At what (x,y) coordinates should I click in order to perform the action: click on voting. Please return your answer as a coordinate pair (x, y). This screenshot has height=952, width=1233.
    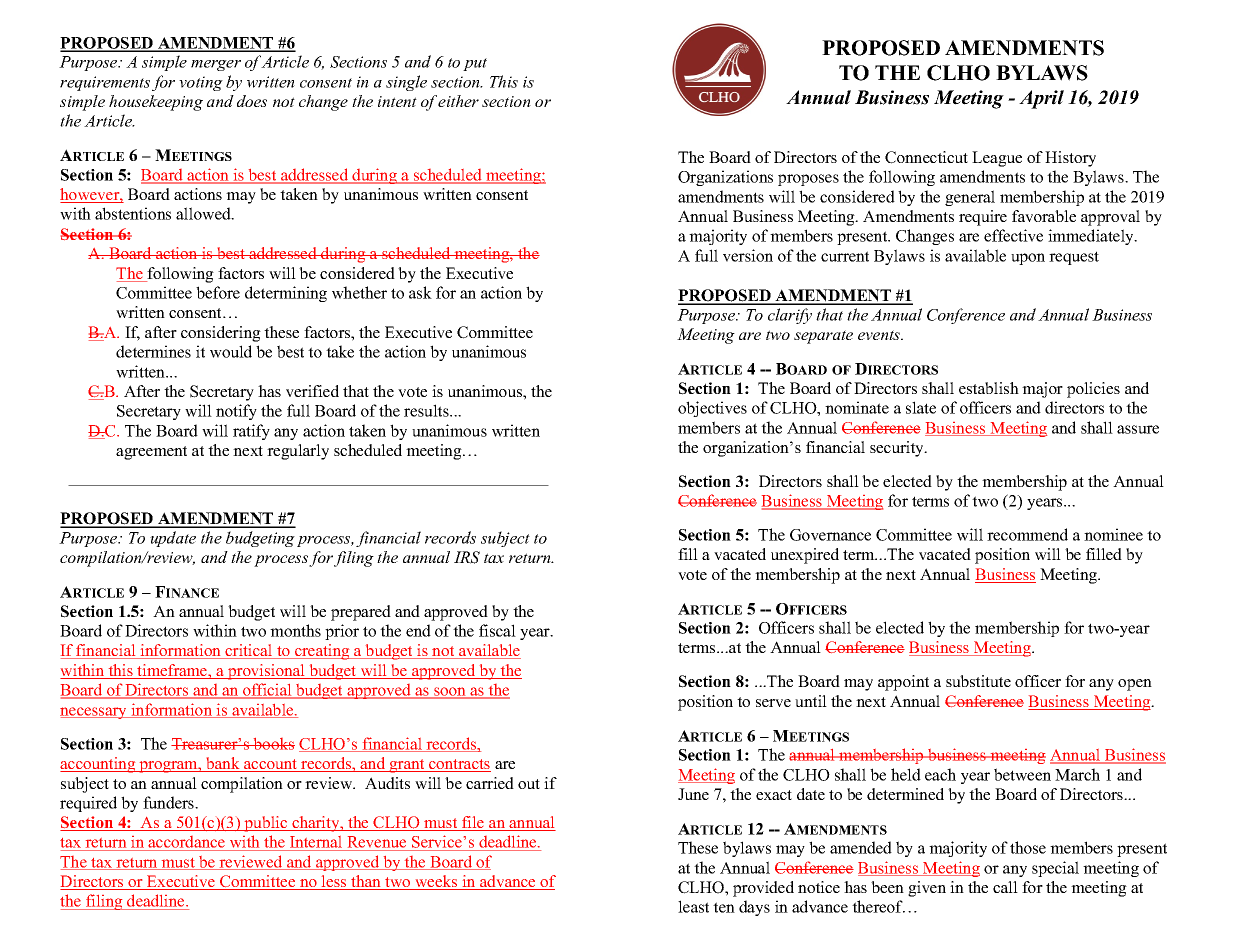
    Looking at the image, I should click on (201, 83).
